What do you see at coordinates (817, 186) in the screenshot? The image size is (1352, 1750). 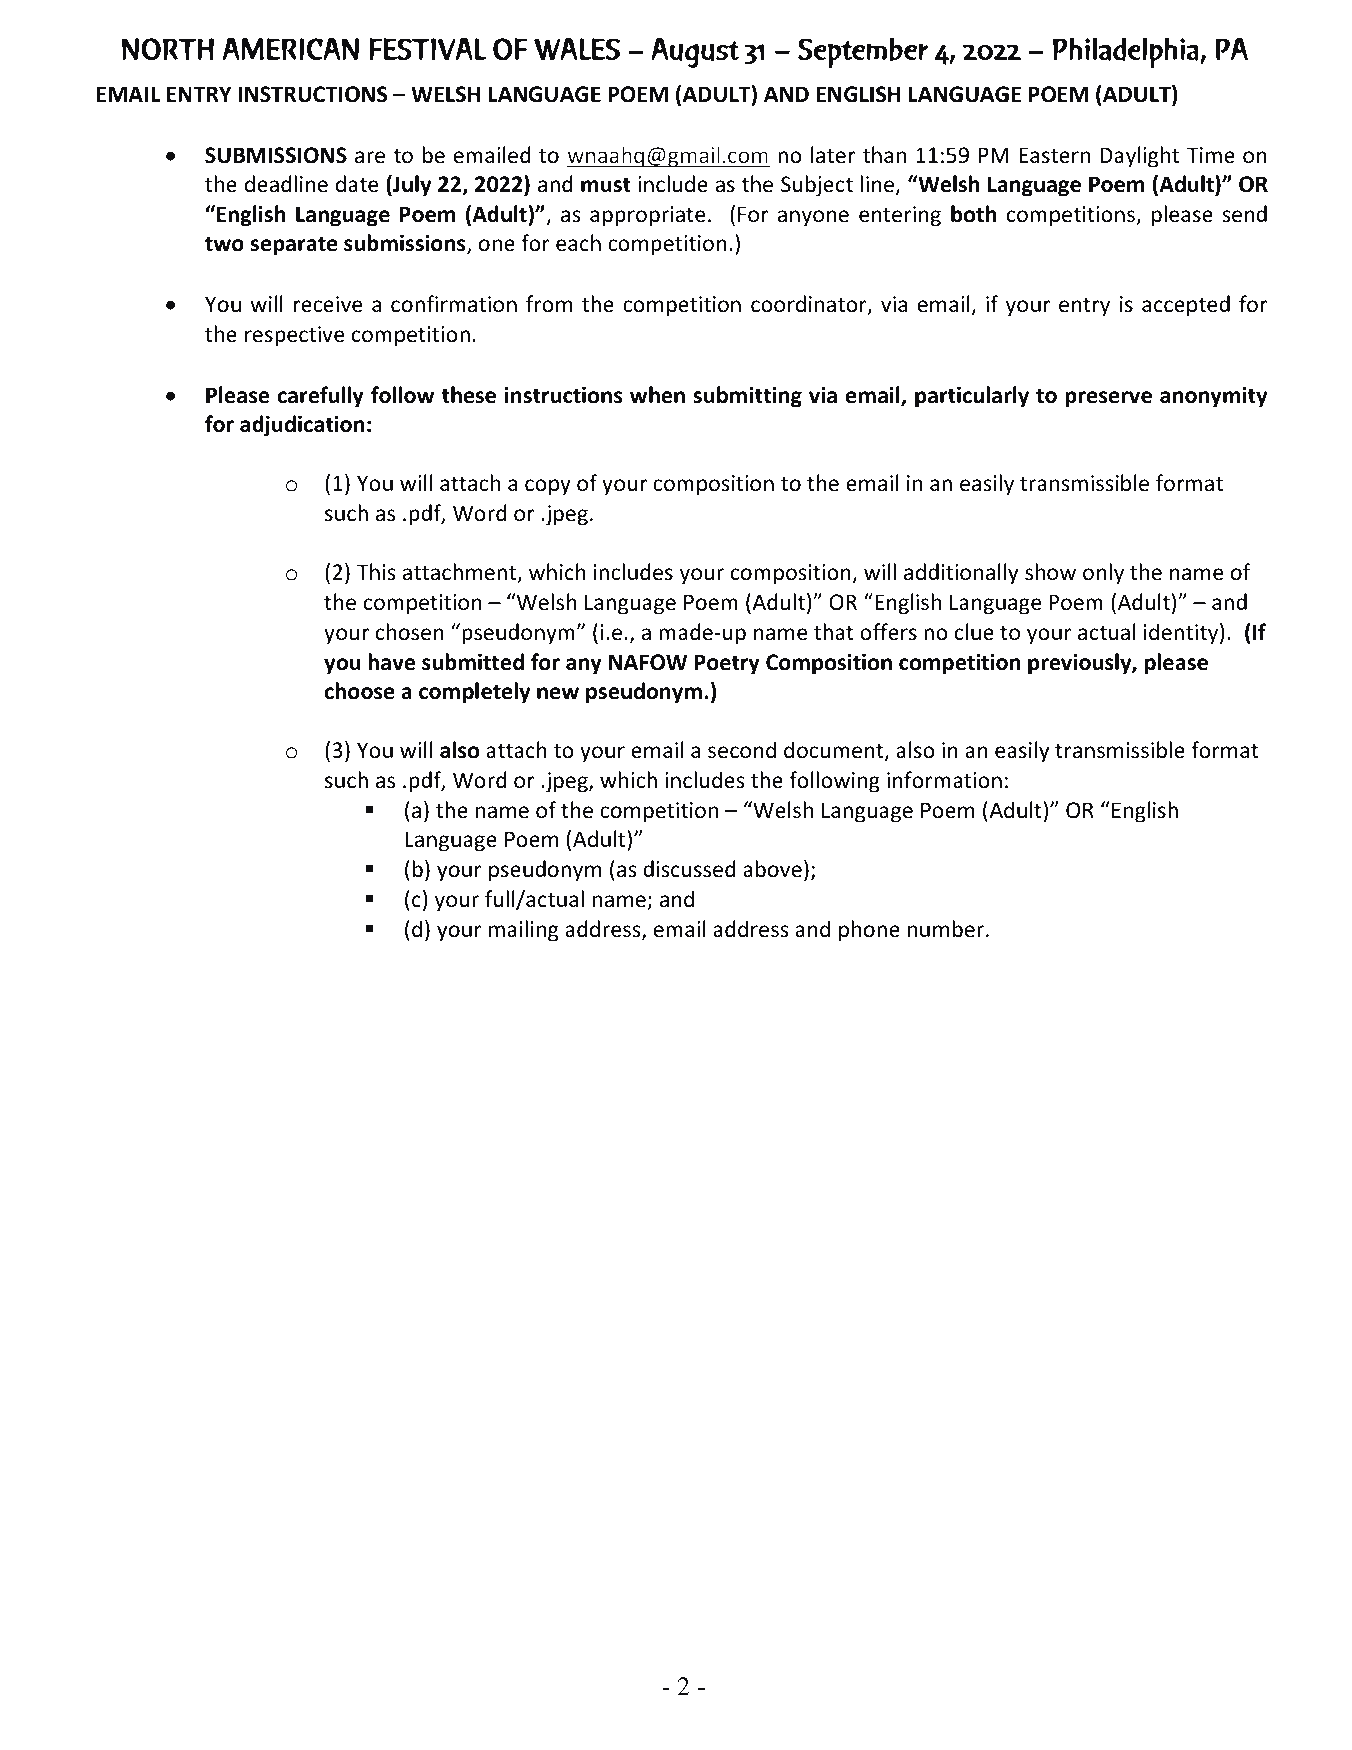 I see `Subject` at bounding box center [817, 186].
